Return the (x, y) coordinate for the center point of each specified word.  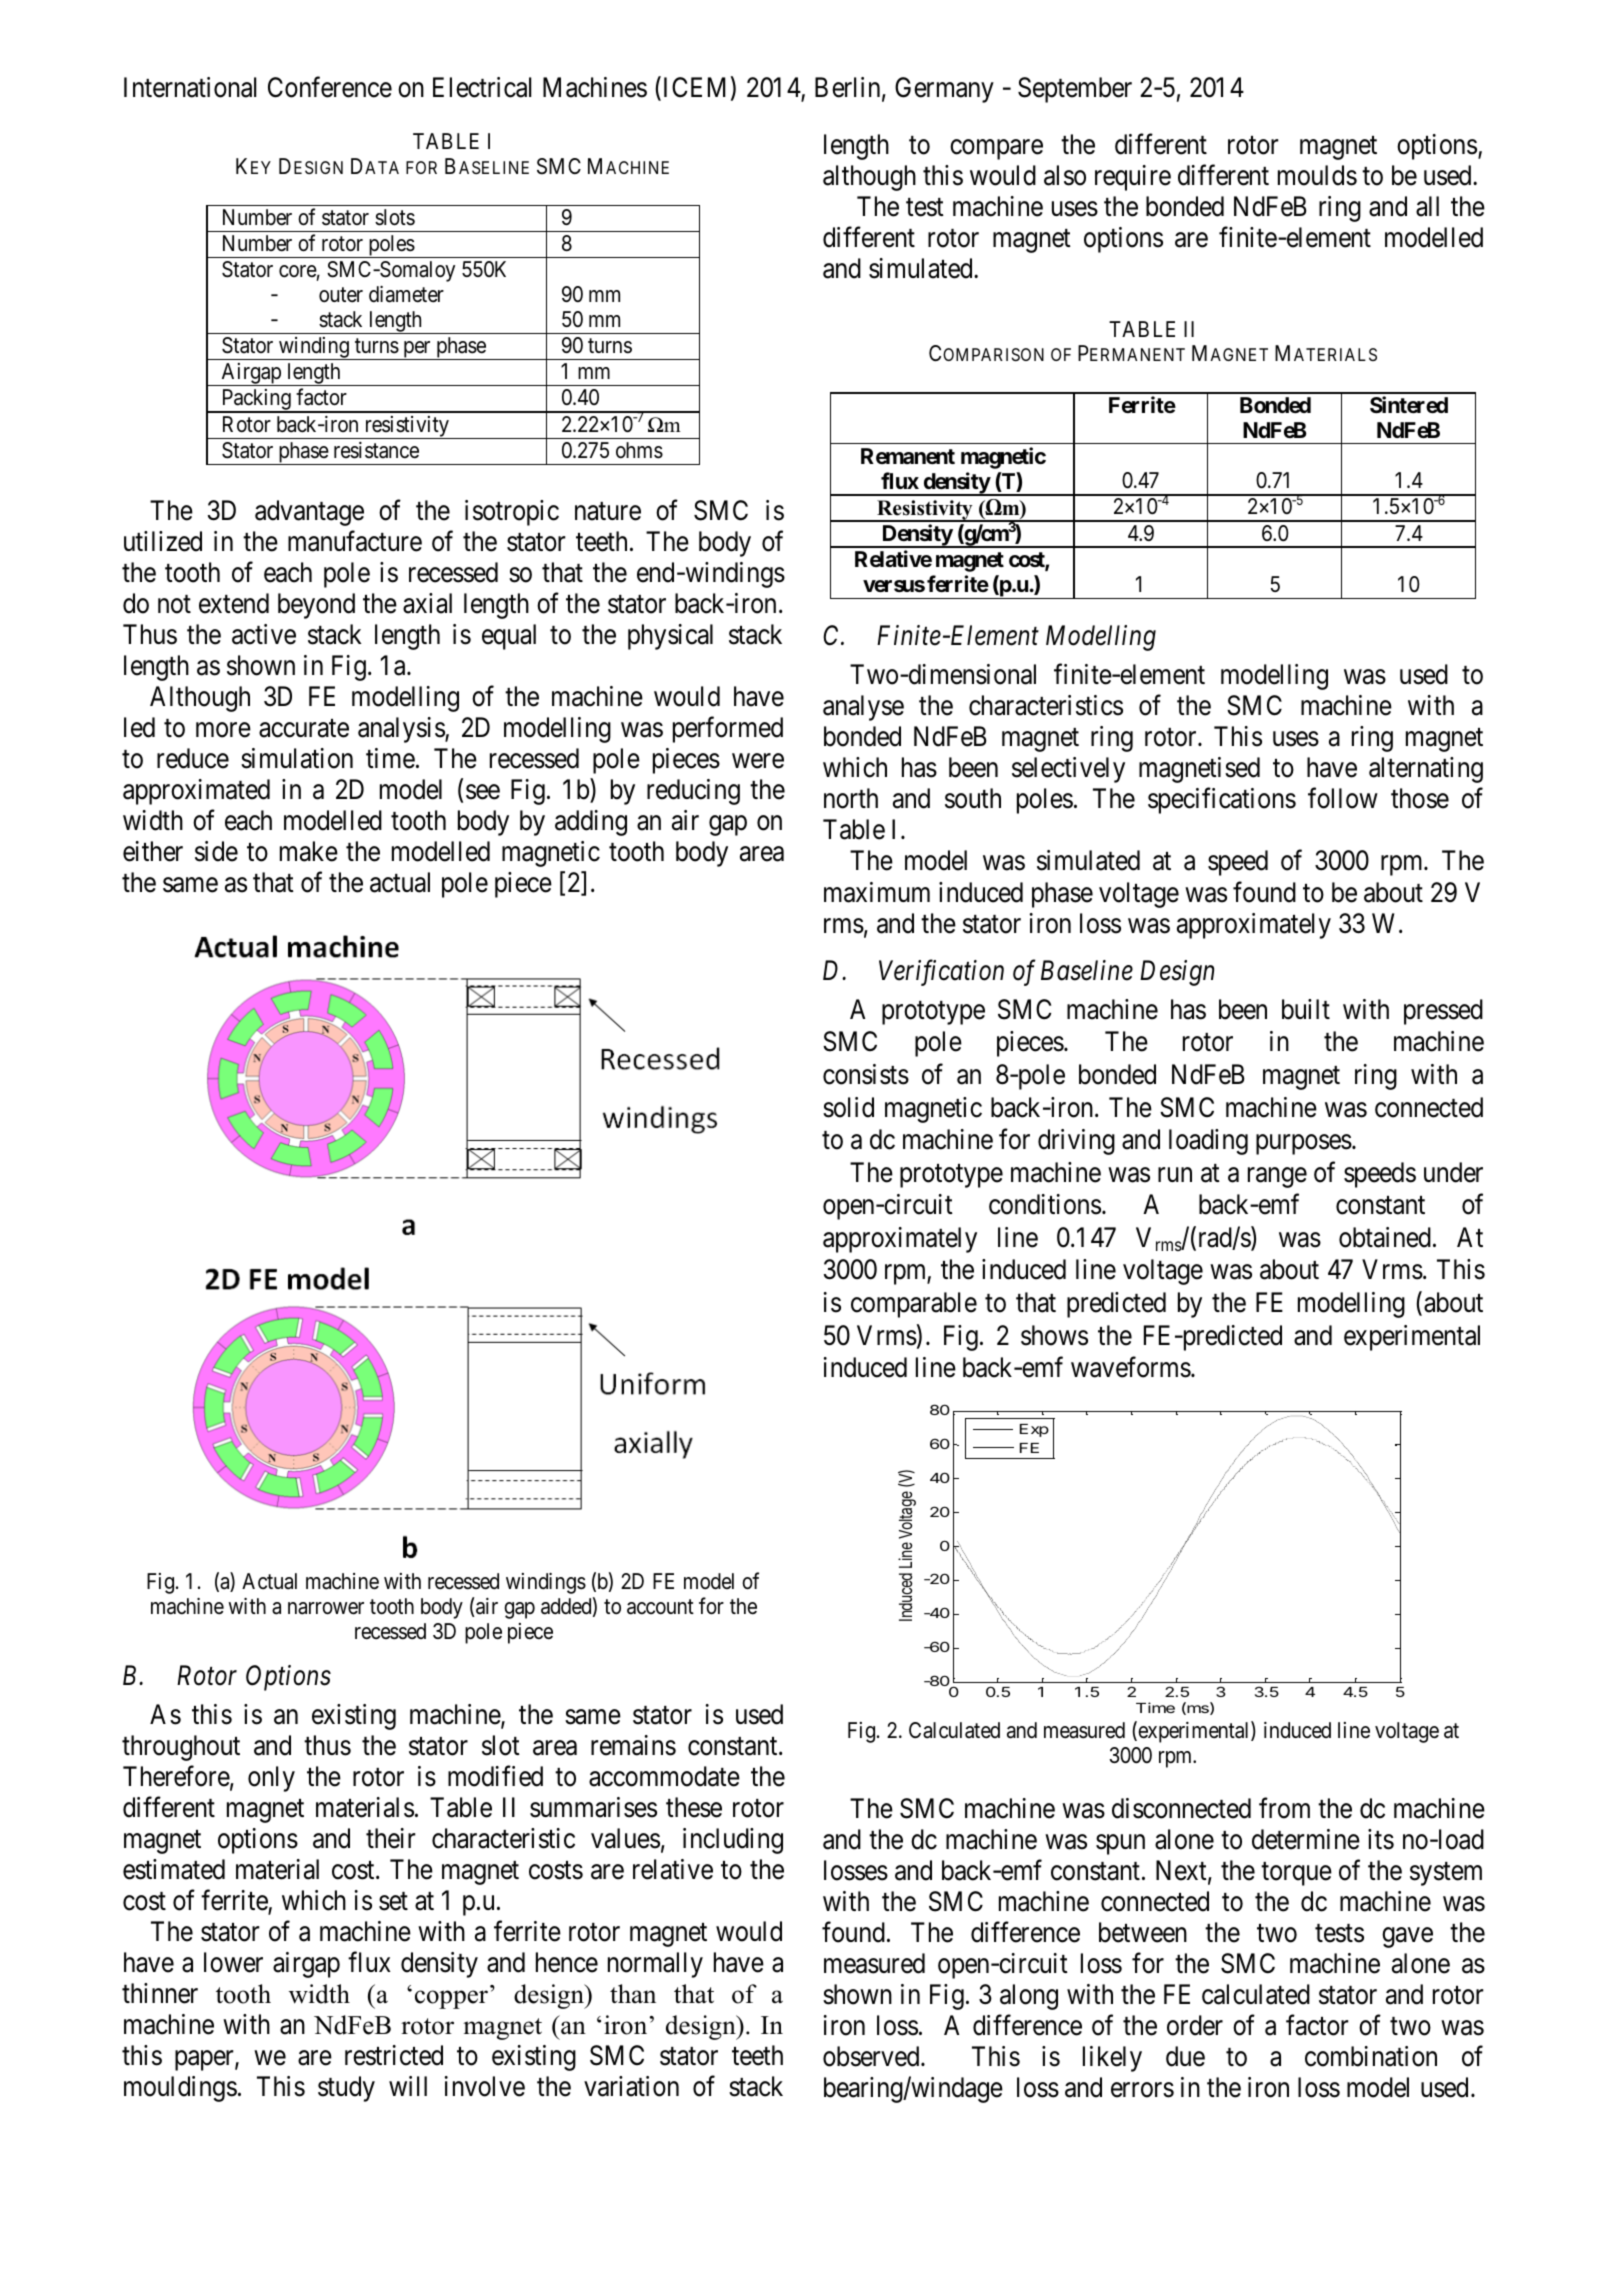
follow (1343, 798)
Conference (330, 87)
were (758, 761)
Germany (944, 90)
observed (872, 2056)
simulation (297, 758)
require (1133, 178)
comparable (914, 1305)
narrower (326, 1608)
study (346, 2089)
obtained (1385, 1237)
